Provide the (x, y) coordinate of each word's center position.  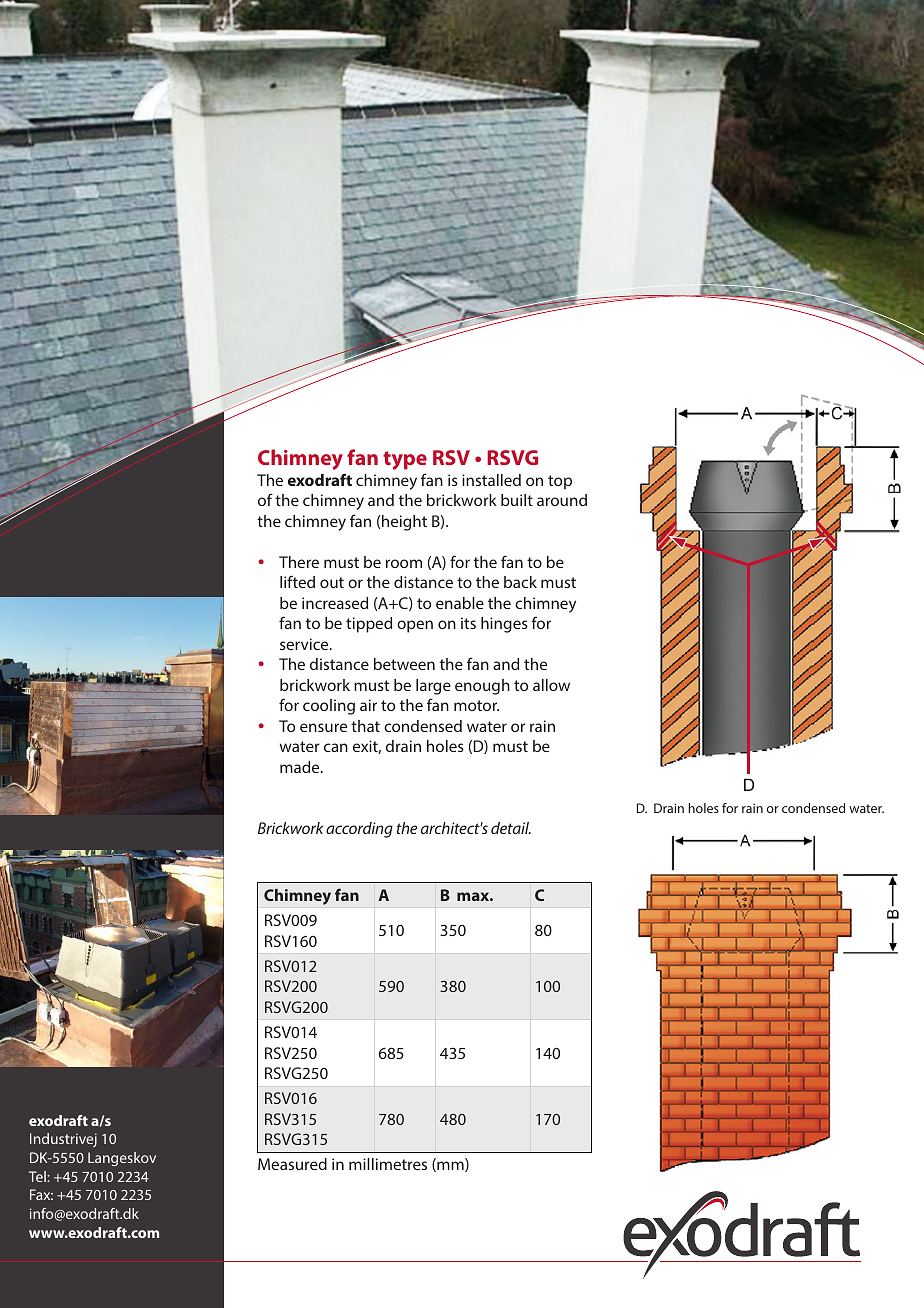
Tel (38, 1176)
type (405, 460)
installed (491, 480)
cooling (329, 707)
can (336, 747)
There (299, 562)
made (301, 767)
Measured (292, 1164)
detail (511, 828)
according (359, 830)
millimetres (388, 1164)
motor (476, 705)
